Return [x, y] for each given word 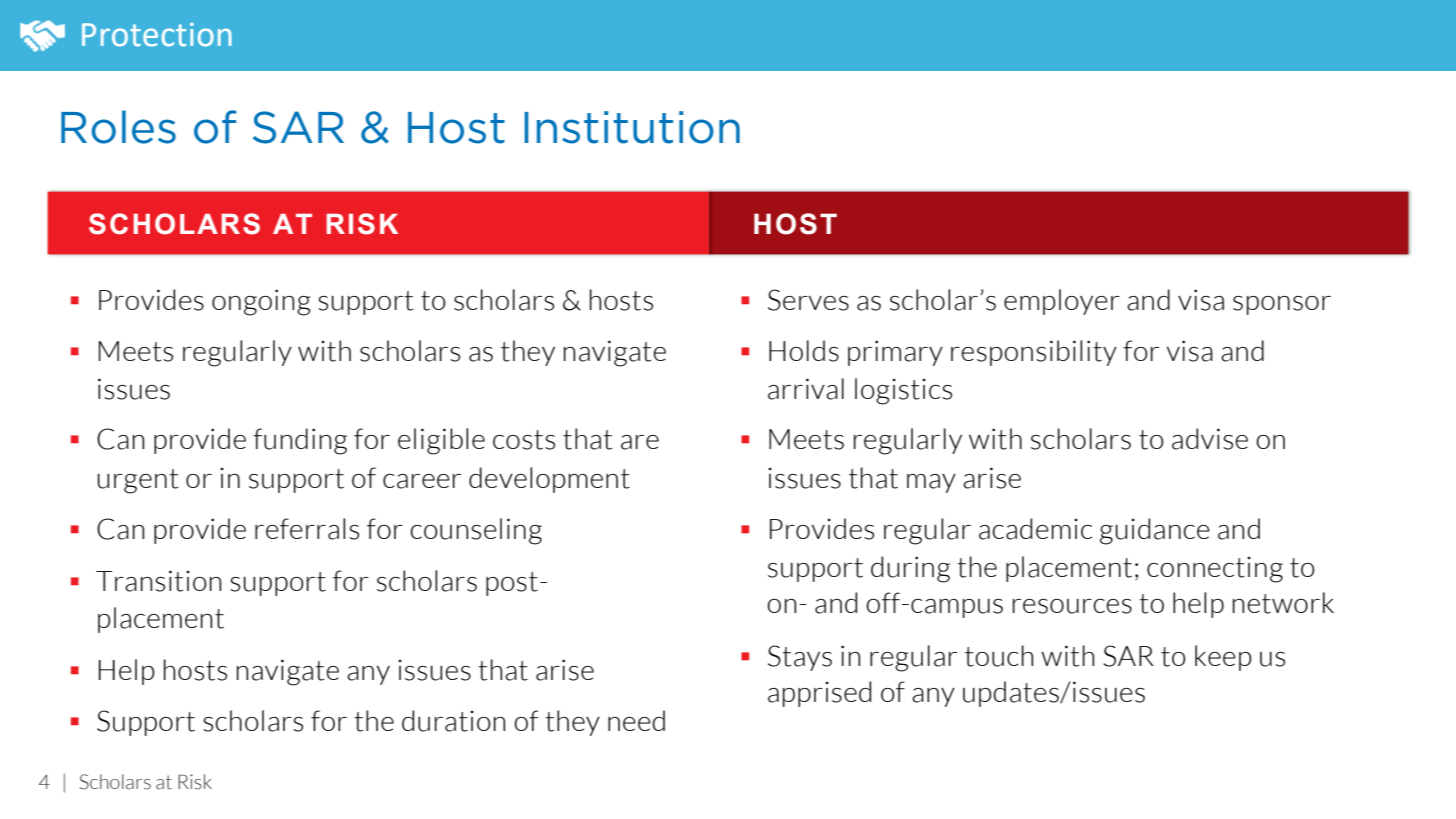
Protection [157, 35]
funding [300, 441]
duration [453, 721]
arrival [806, 389]
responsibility [1034, 353]
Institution [632, 127]
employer [1062, 302]
